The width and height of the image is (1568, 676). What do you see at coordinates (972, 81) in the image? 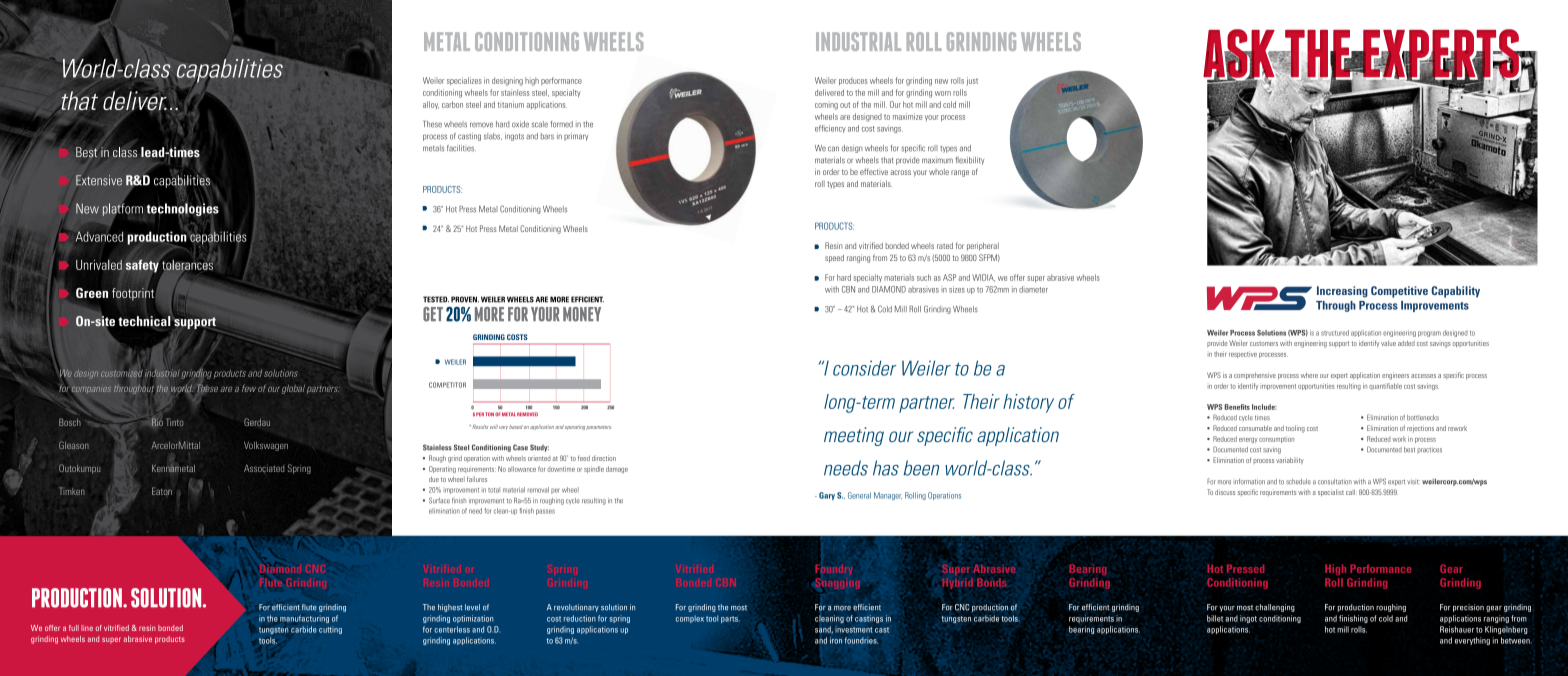
I see `just` at bounding box center [972, 81].
